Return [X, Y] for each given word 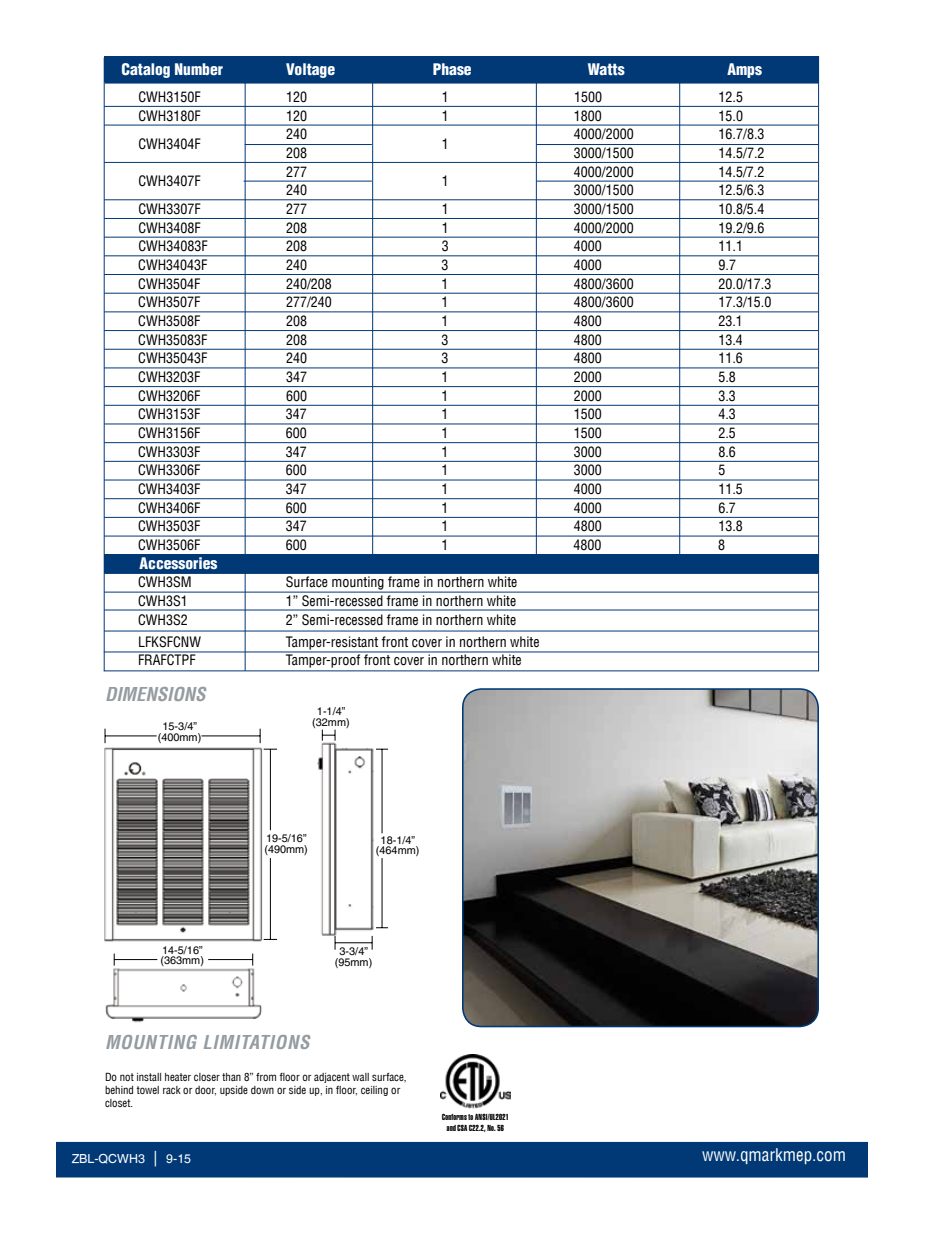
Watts [606, 69]
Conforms [454, 1117]
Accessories [178, 563]
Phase [452, 69]
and [451, 1128]
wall [360, 1077]
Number [199, 69]
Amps [744, 70]
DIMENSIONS [156, 694]
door [205, 1091]
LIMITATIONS [257, 1042]
